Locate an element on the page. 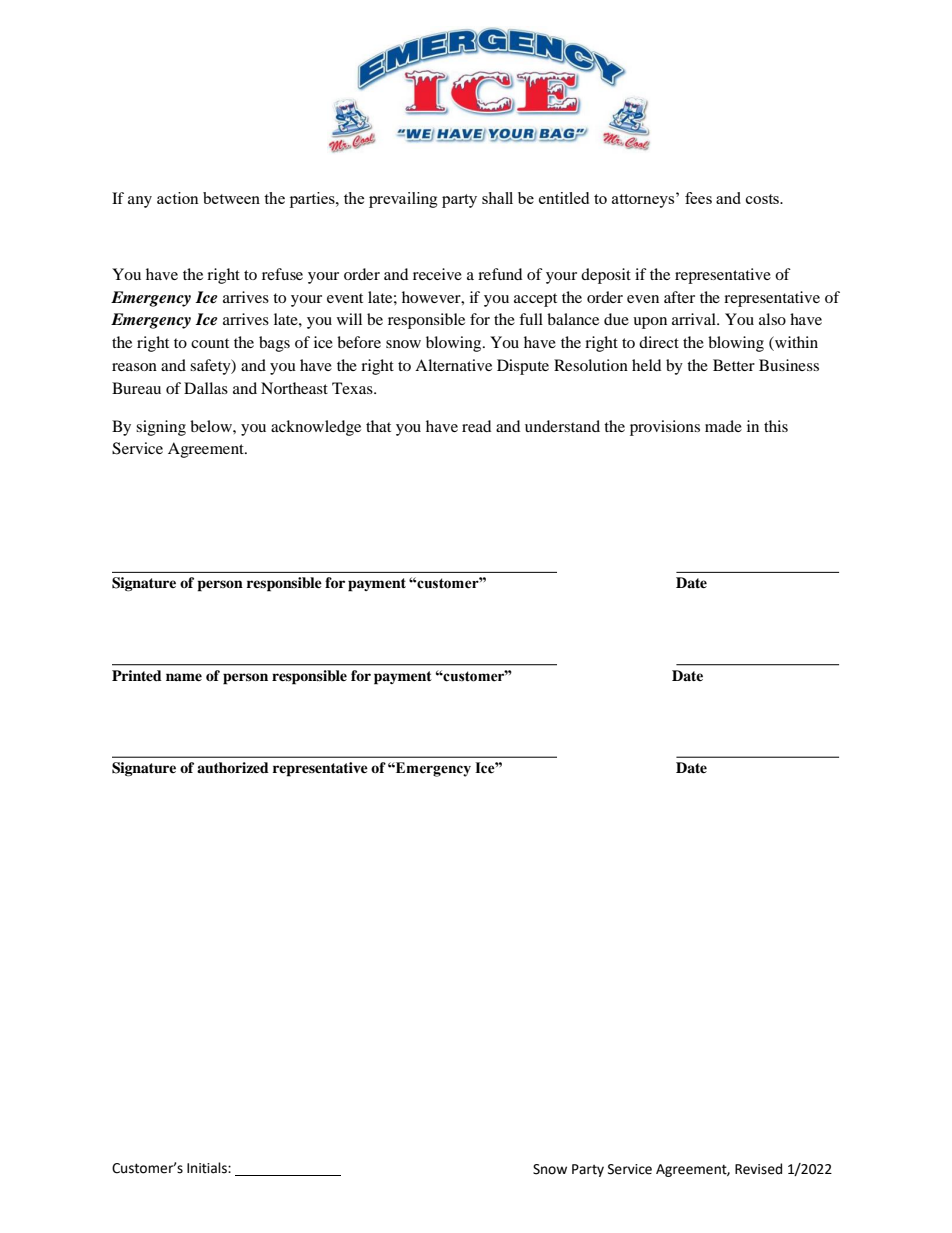 This page has width=952, height=1233. understand is located at coordinates (562, 426).
